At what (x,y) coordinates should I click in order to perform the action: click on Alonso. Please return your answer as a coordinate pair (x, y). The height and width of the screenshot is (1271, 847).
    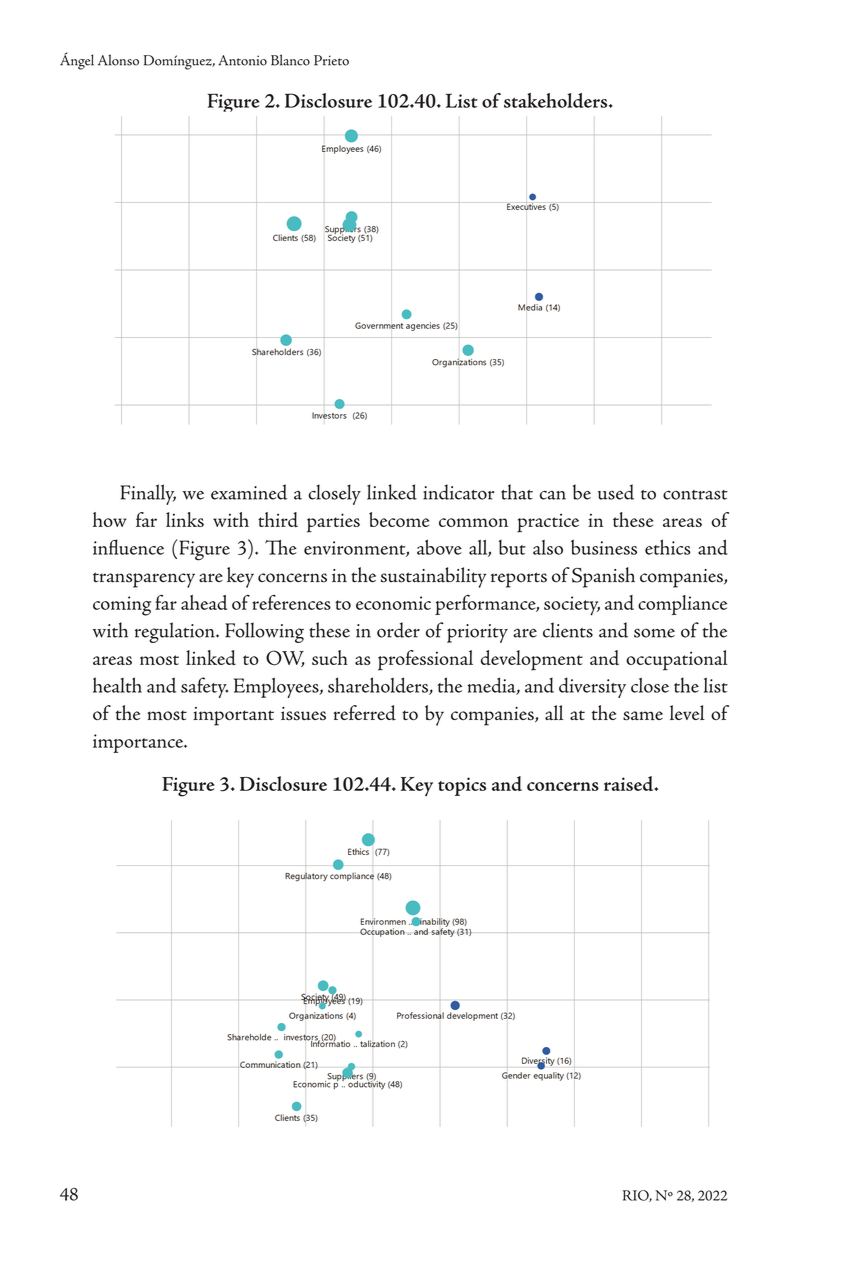
    Looking at the image, I should click on (118, 60).
